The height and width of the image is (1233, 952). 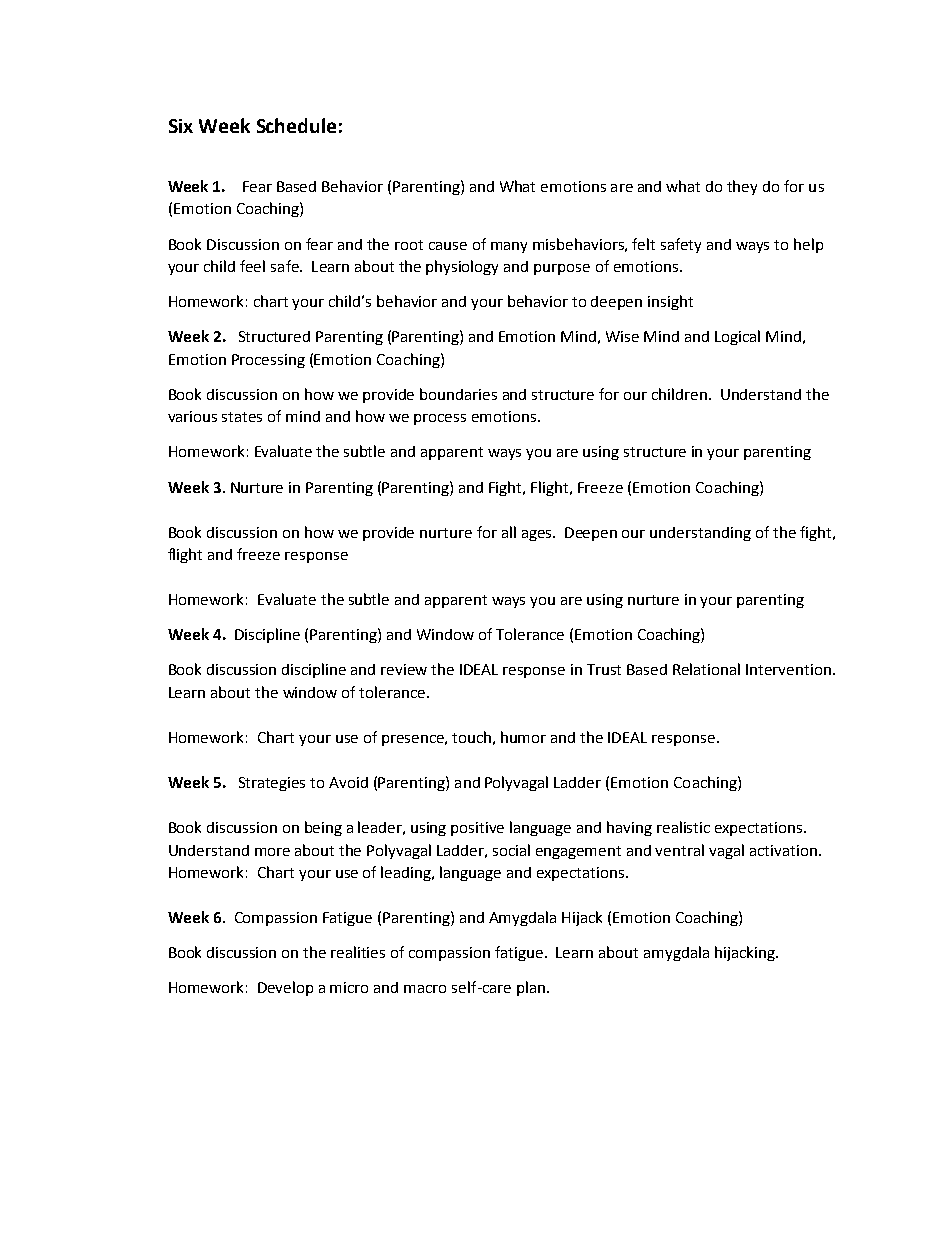 I want to click on many, so click(x=509, y=247).
